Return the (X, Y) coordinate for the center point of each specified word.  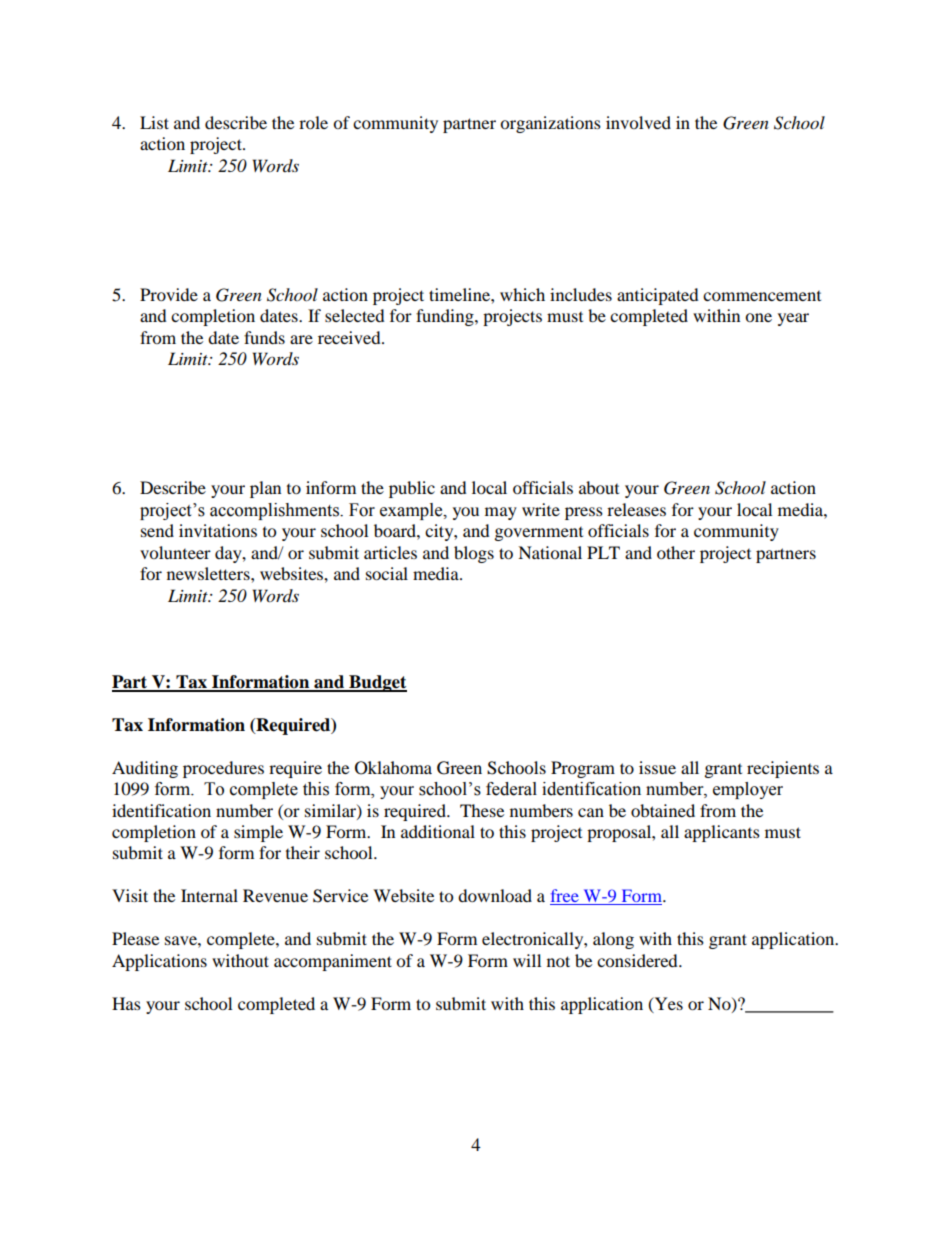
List (154, 122)
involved (638, 122)
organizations (550, 124)
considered (638, 960)
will (527, 960)
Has (126, 1003)
